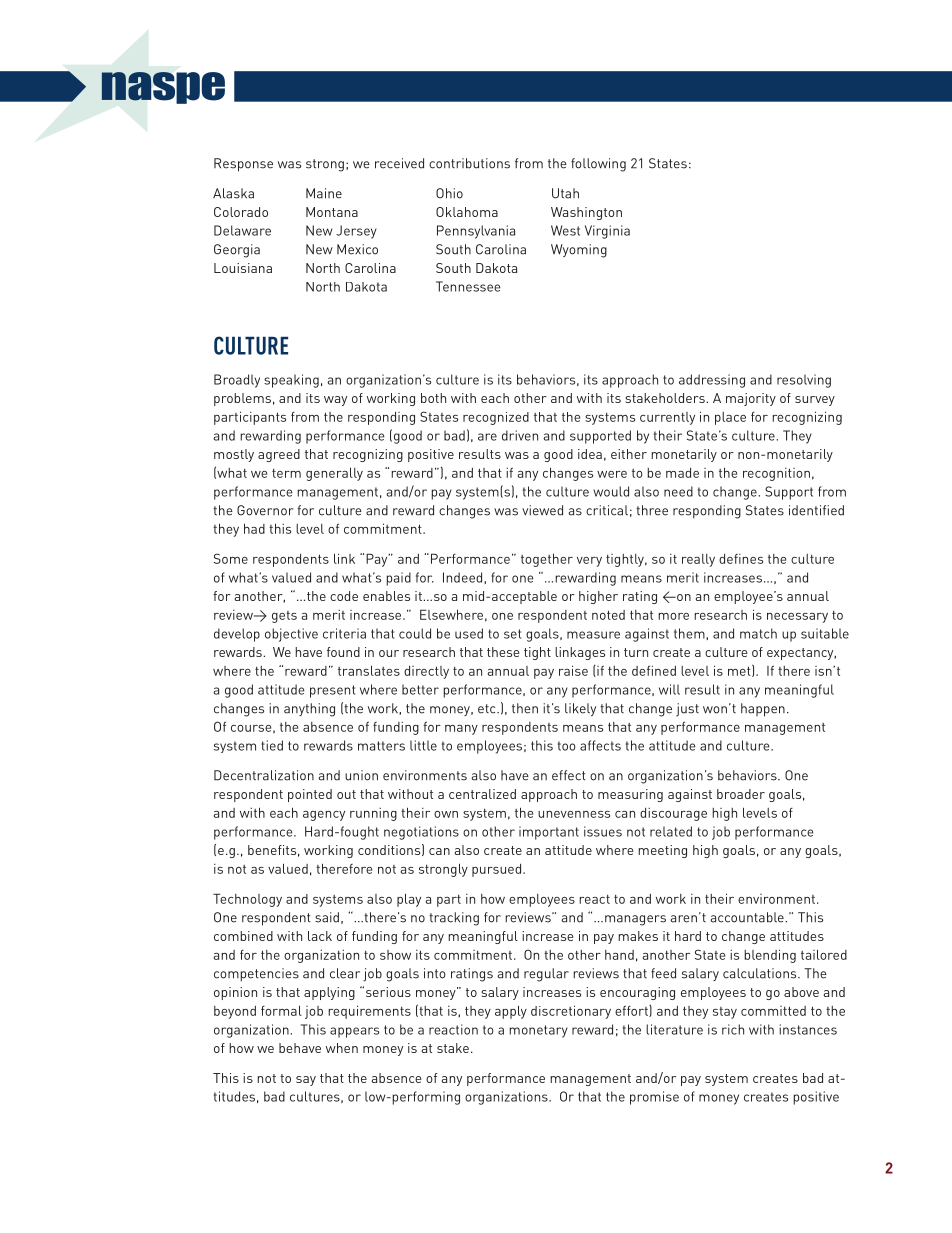  What do you see at coordinates (538, 1031) in the image?
I see `monetary` at bounding box center [538, 1031].
